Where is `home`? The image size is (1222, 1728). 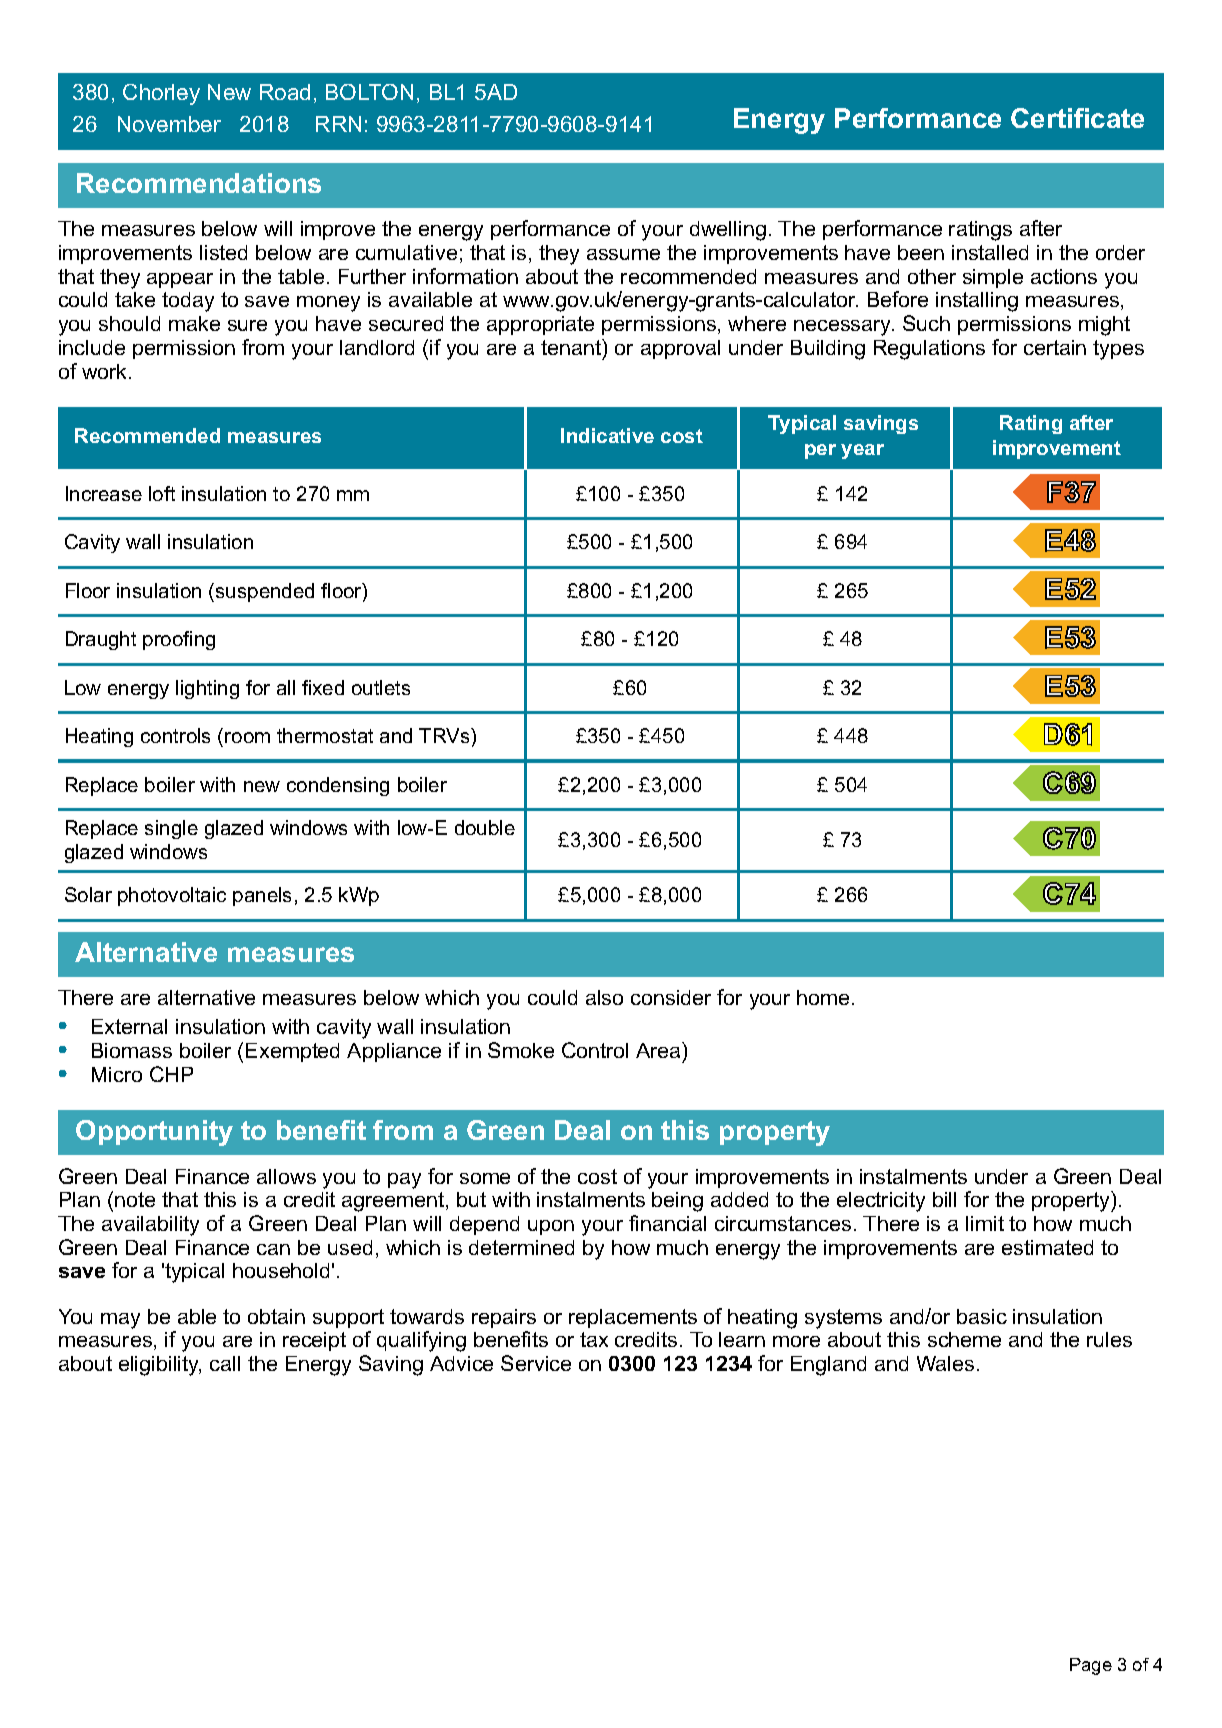
home is located at coordinates (823, 997).
